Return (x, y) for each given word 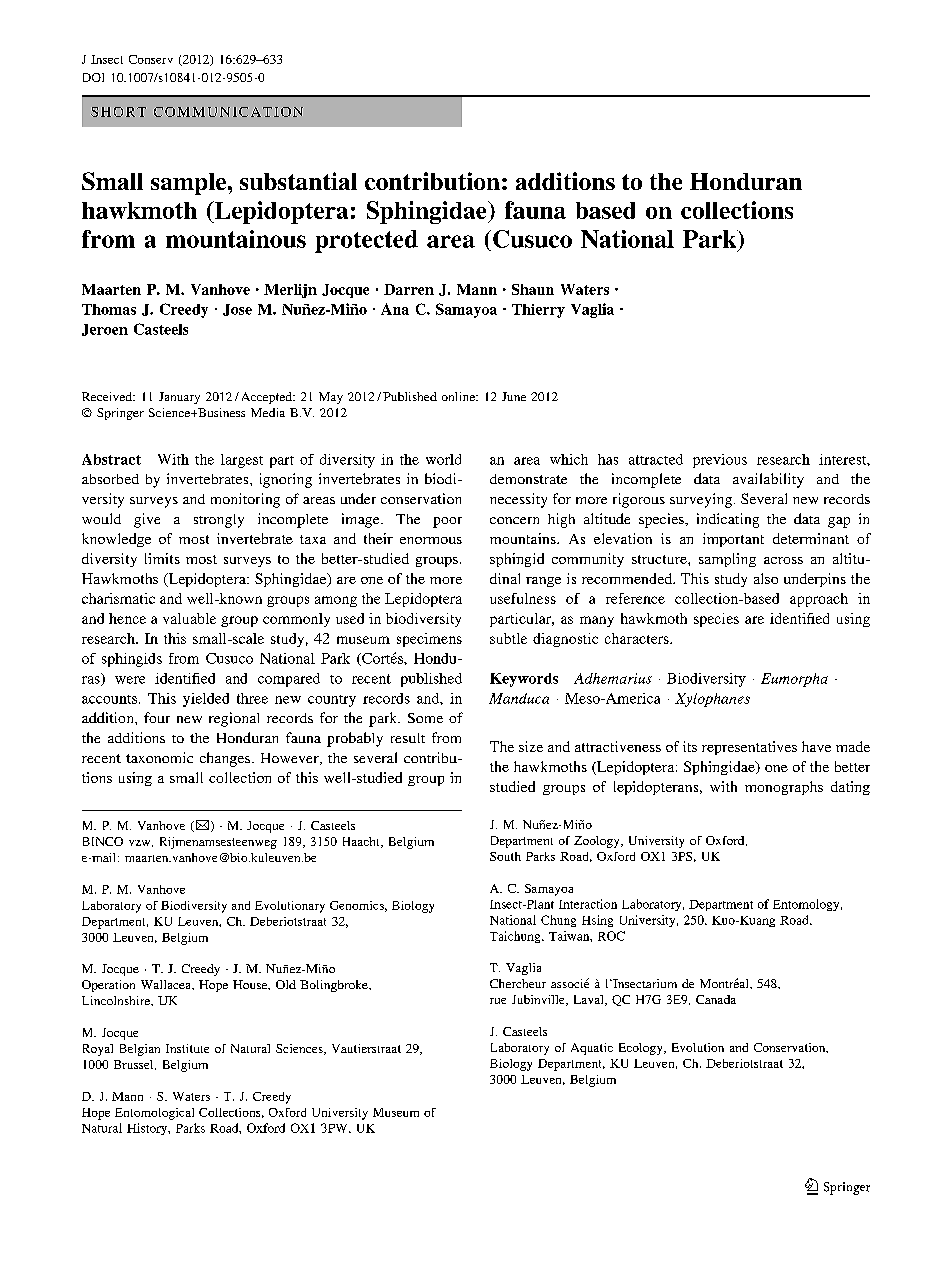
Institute (187, 1048)
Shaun (533, 289)
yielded (206, 700)
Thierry (538, 311)
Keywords (524, 680)
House (251, 985)
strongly (219, 521)
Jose (237, 310)
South (505, 856)
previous (720, 461)
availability (768, 480)
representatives (749, 748)
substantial (298, 181)
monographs (784, 788)
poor (447, 522)
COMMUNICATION (228, 112)
